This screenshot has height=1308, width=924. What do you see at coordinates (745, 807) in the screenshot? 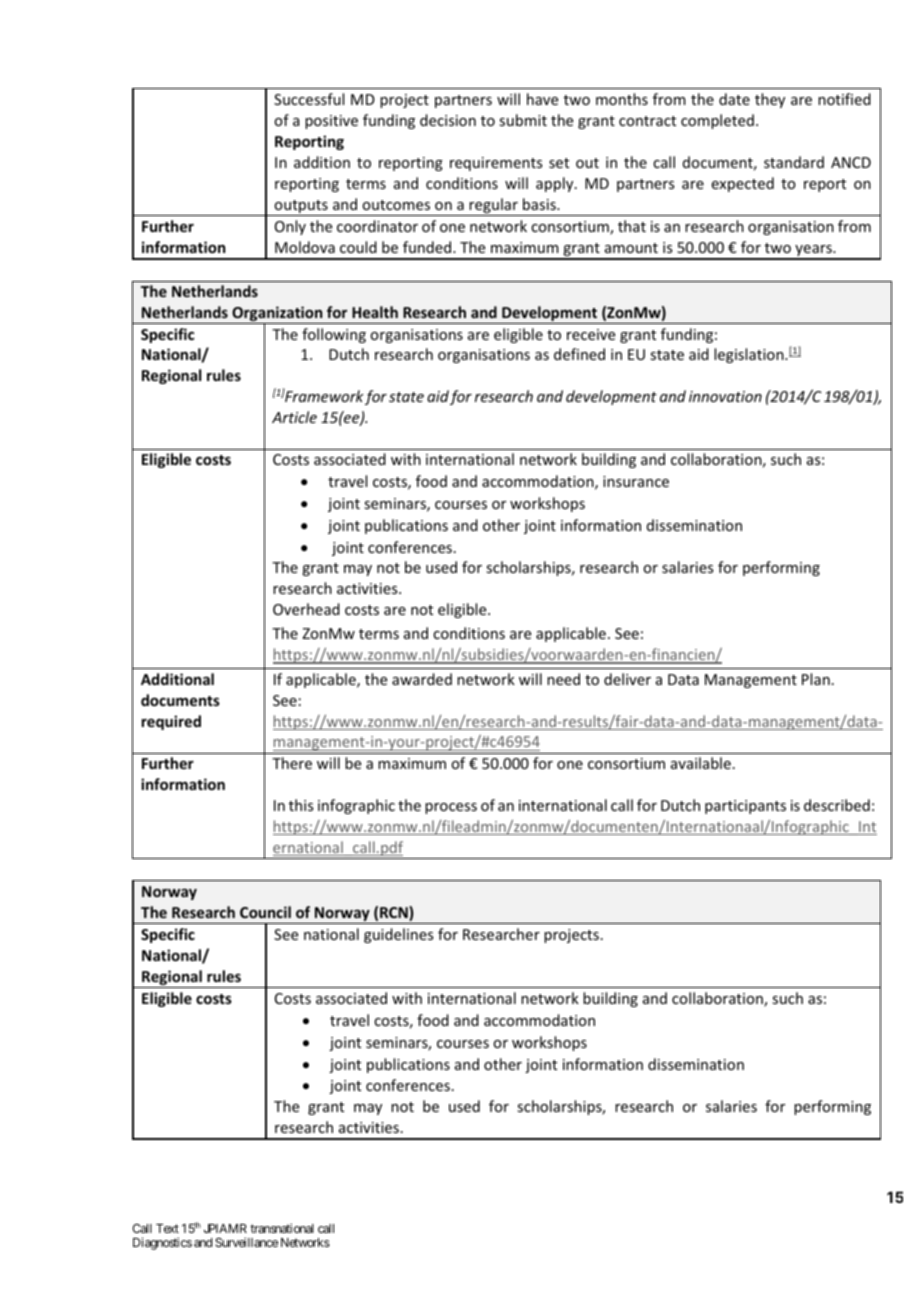
I see `participants` at bounding box center [745, 807].
